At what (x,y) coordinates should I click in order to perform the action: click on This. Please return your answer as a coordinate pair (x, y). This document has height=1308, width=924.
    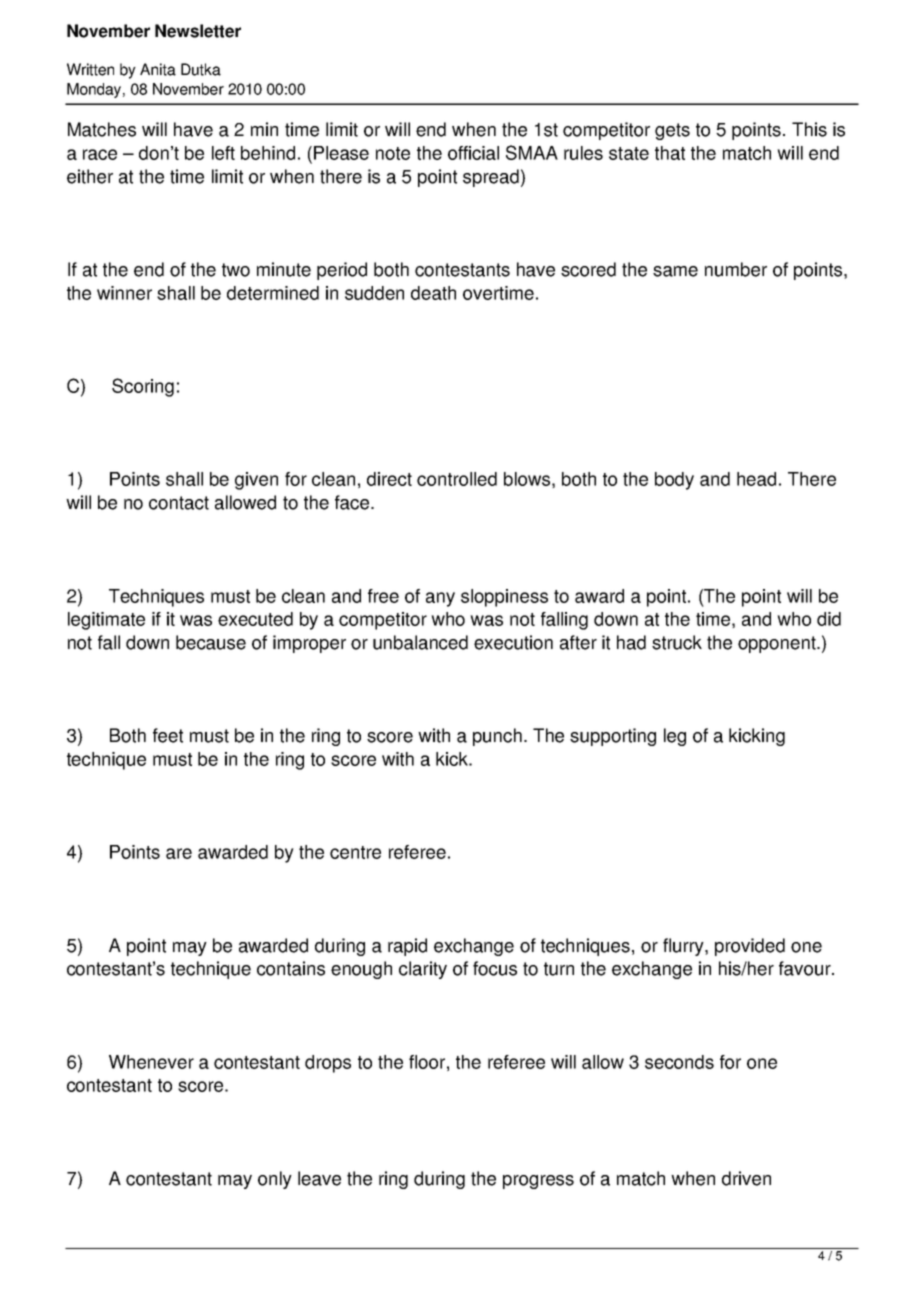
    Looking at the image, I should click on (809, 129).
